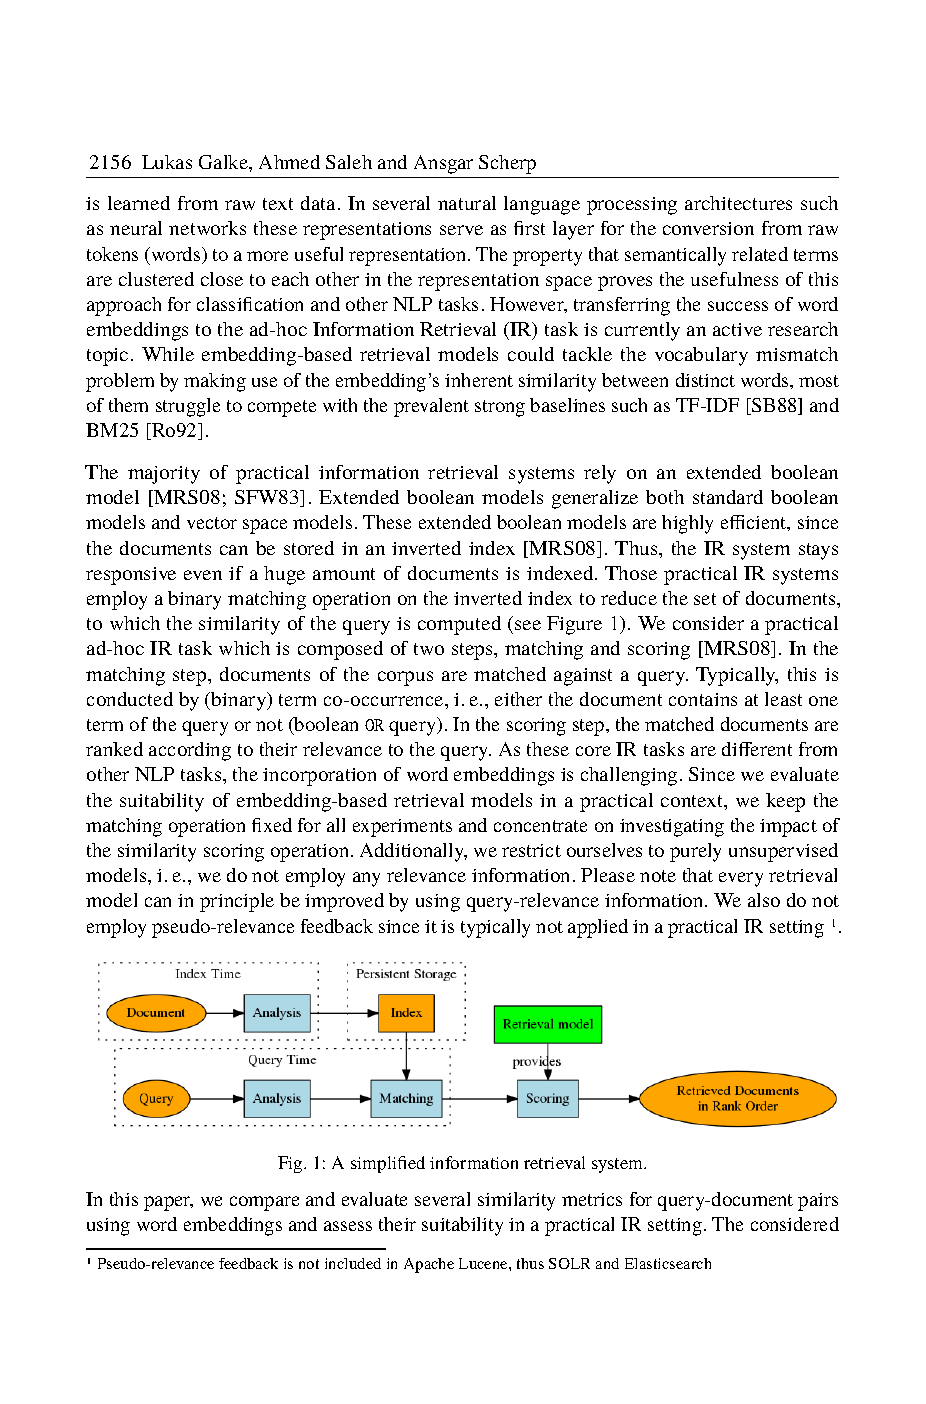  Describe the element at coordinates (461, 230) in the page. I see `serve` at that location.
